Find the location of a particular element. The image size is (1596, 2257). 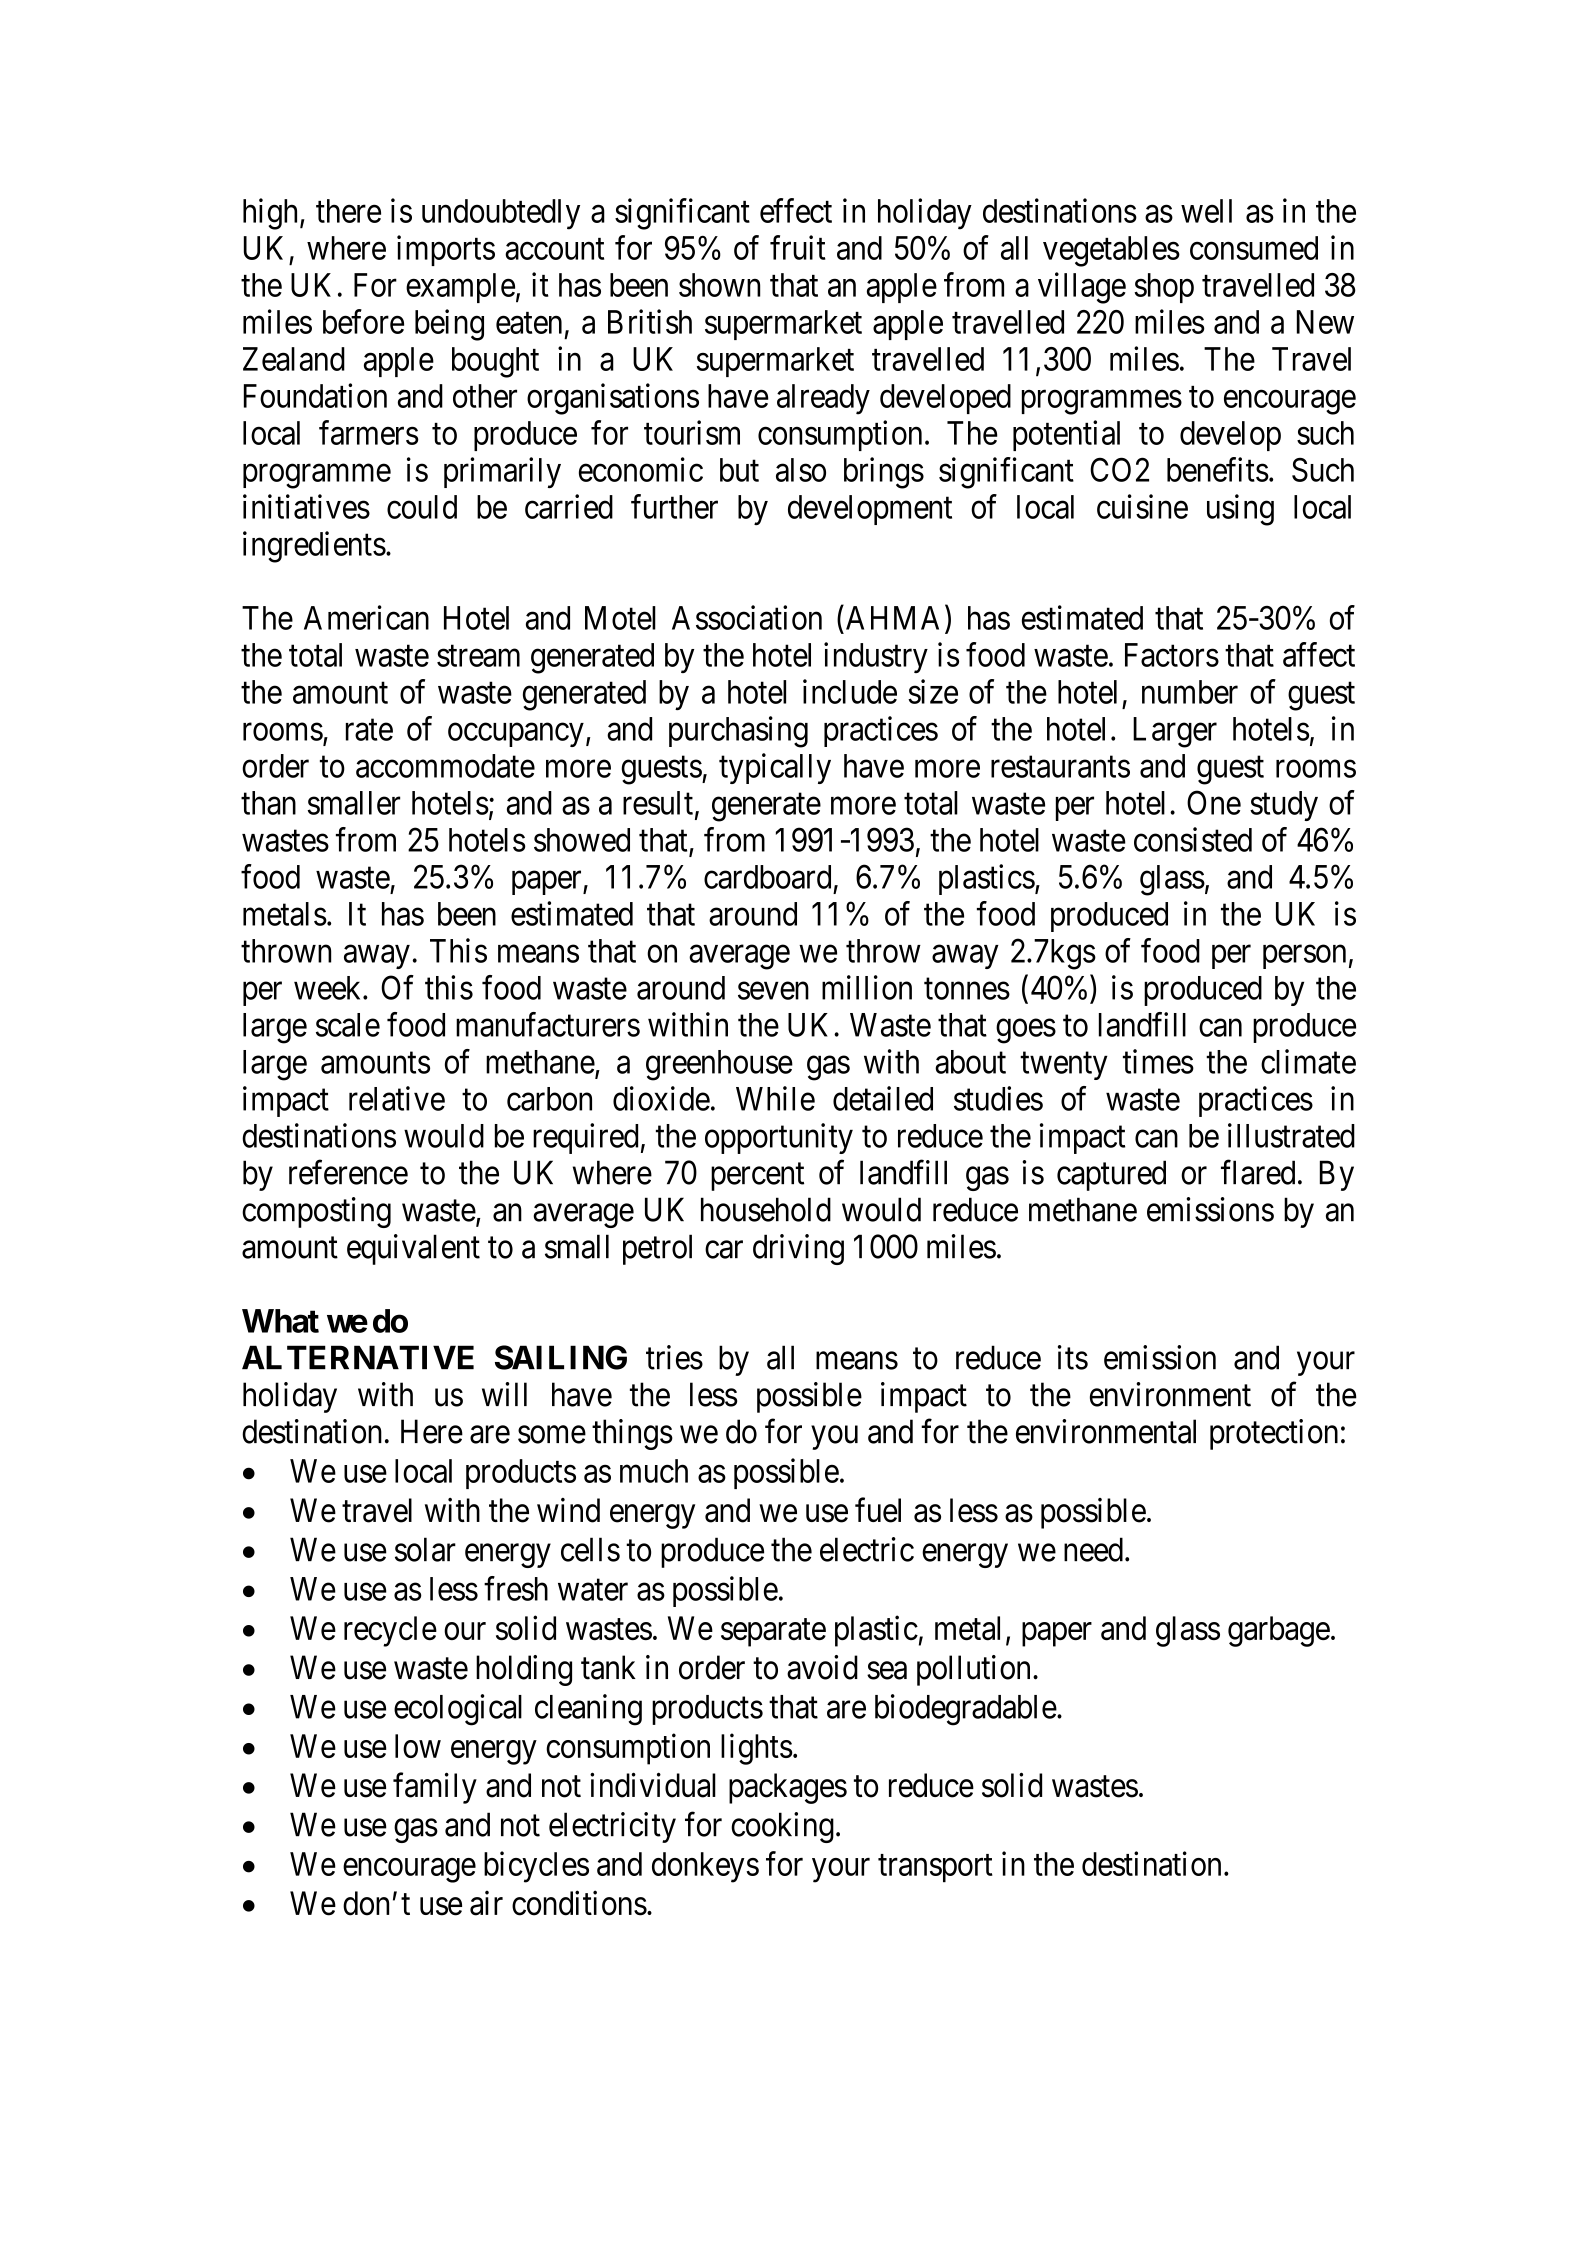

relative is located at coordinates (397, 1098).
